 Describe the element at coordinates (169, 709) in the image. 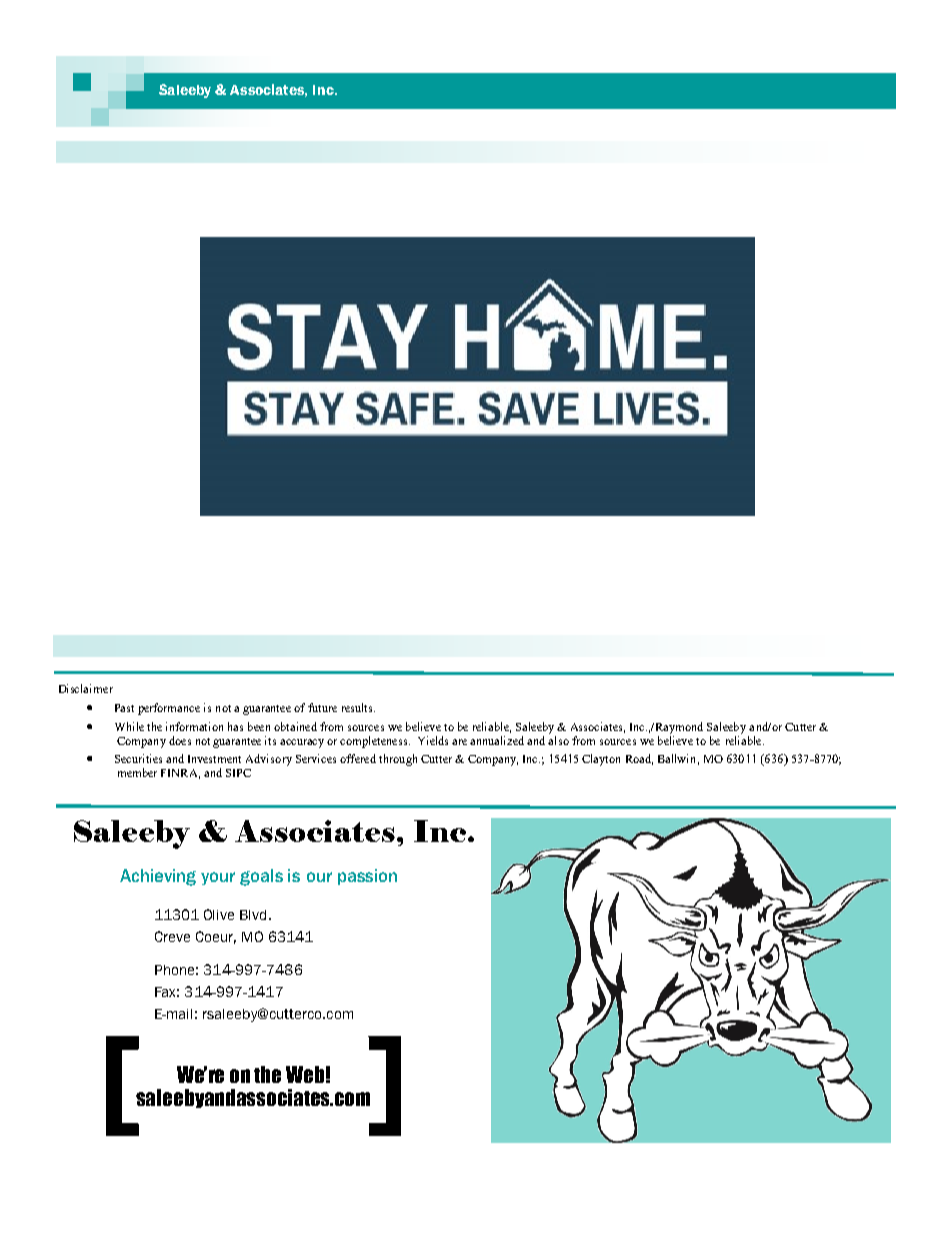

I see `performance` at that location.
